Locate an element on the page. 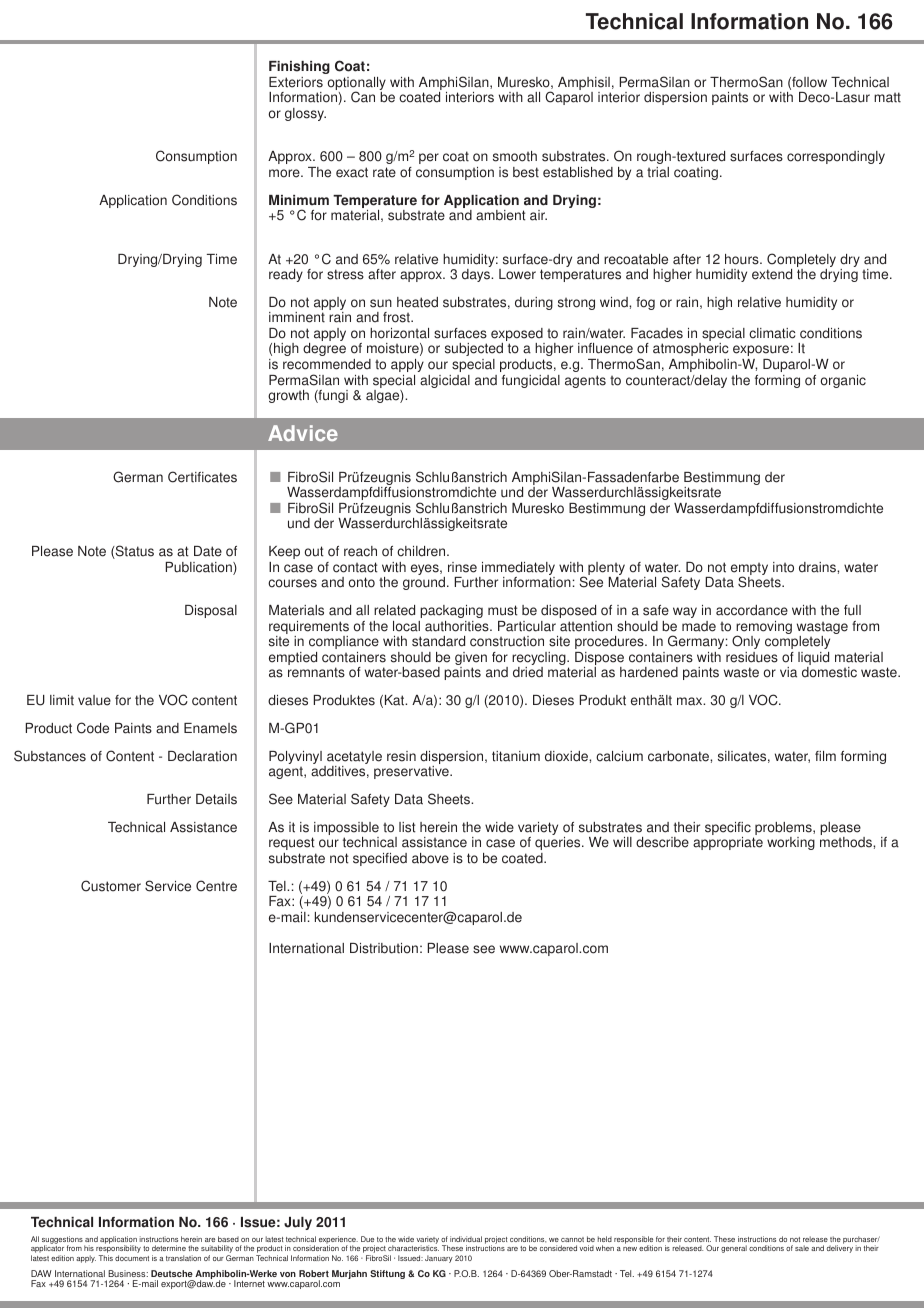 This document has width=924, height=1308. Customer is located at coordinates (111, 886).
